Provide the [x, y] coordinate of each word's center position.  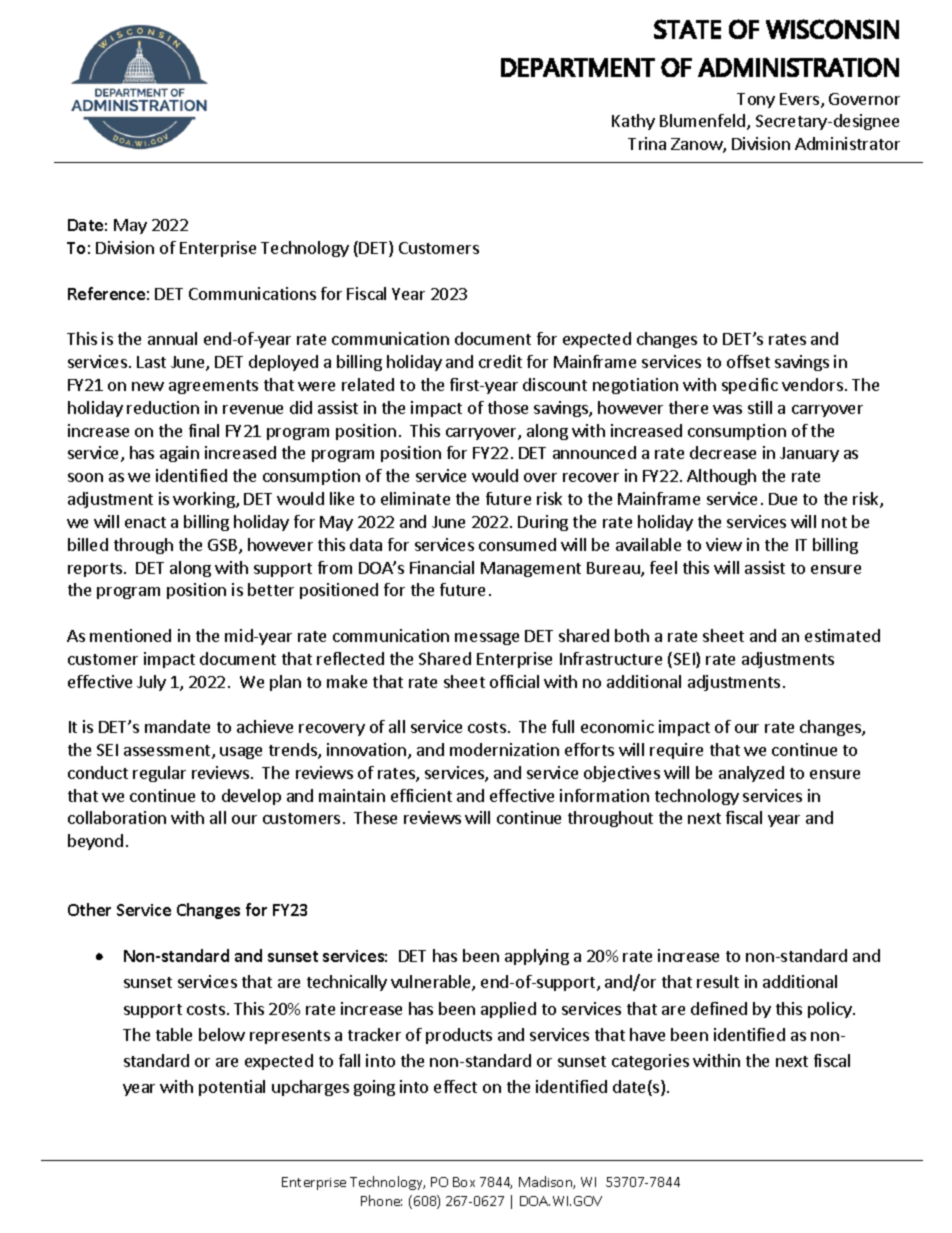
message [487, 639]
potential [232, 1088]
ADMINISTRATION [798, 67]
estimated [842, 635]
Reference [106, 293]
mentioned [130, 635]
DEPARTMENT [578, 67]
